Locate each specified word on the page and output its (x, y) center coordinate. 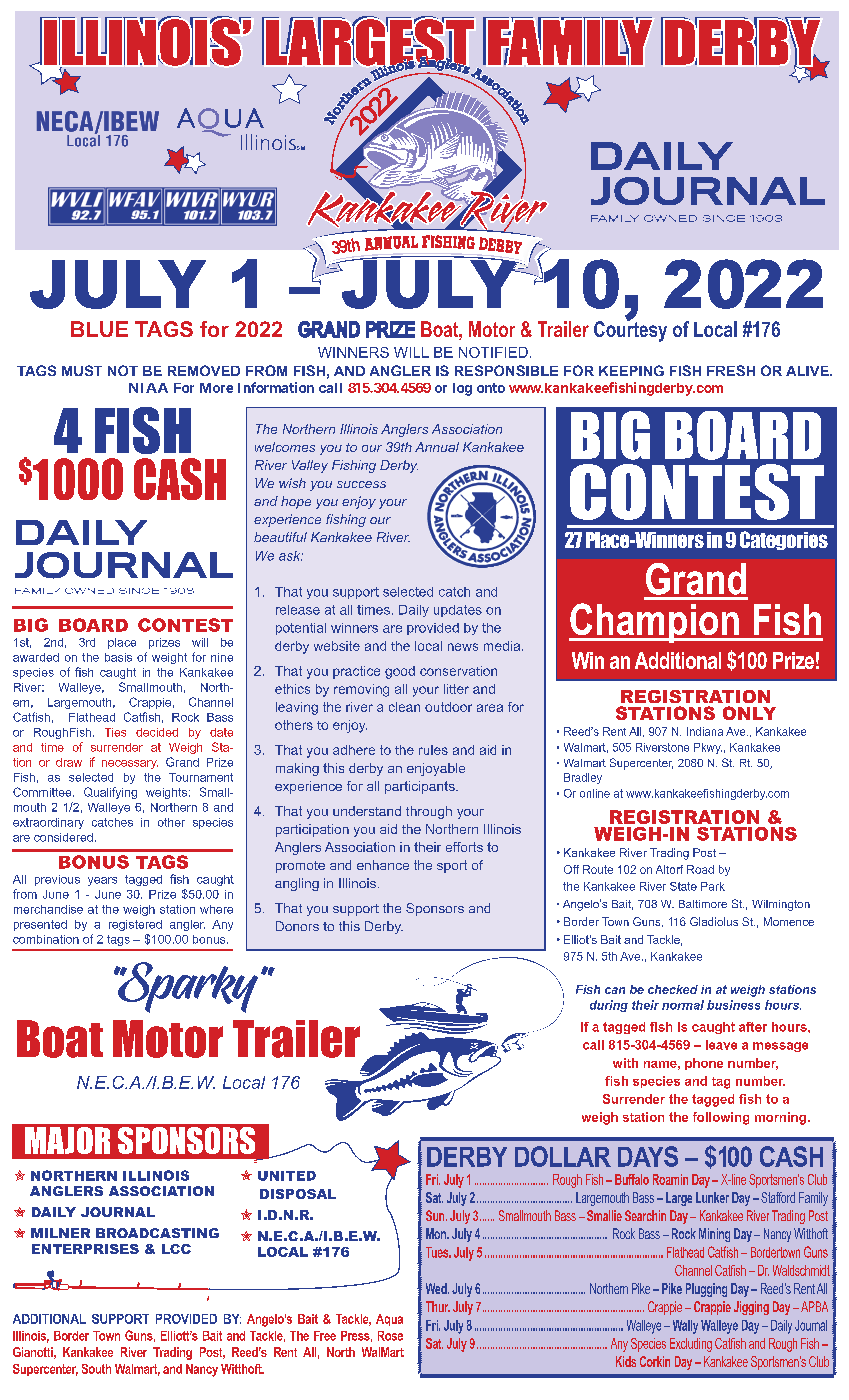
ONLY (749, 713)
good (400, 672)
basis (118, 657)
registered (135, 925)
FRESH (731, 370)
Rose (390, 1336)
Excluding (691, 1345)
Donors (297, 926)
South (96, 1369)
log (462, 389)
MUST (82, 370)
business (733, 1005)
